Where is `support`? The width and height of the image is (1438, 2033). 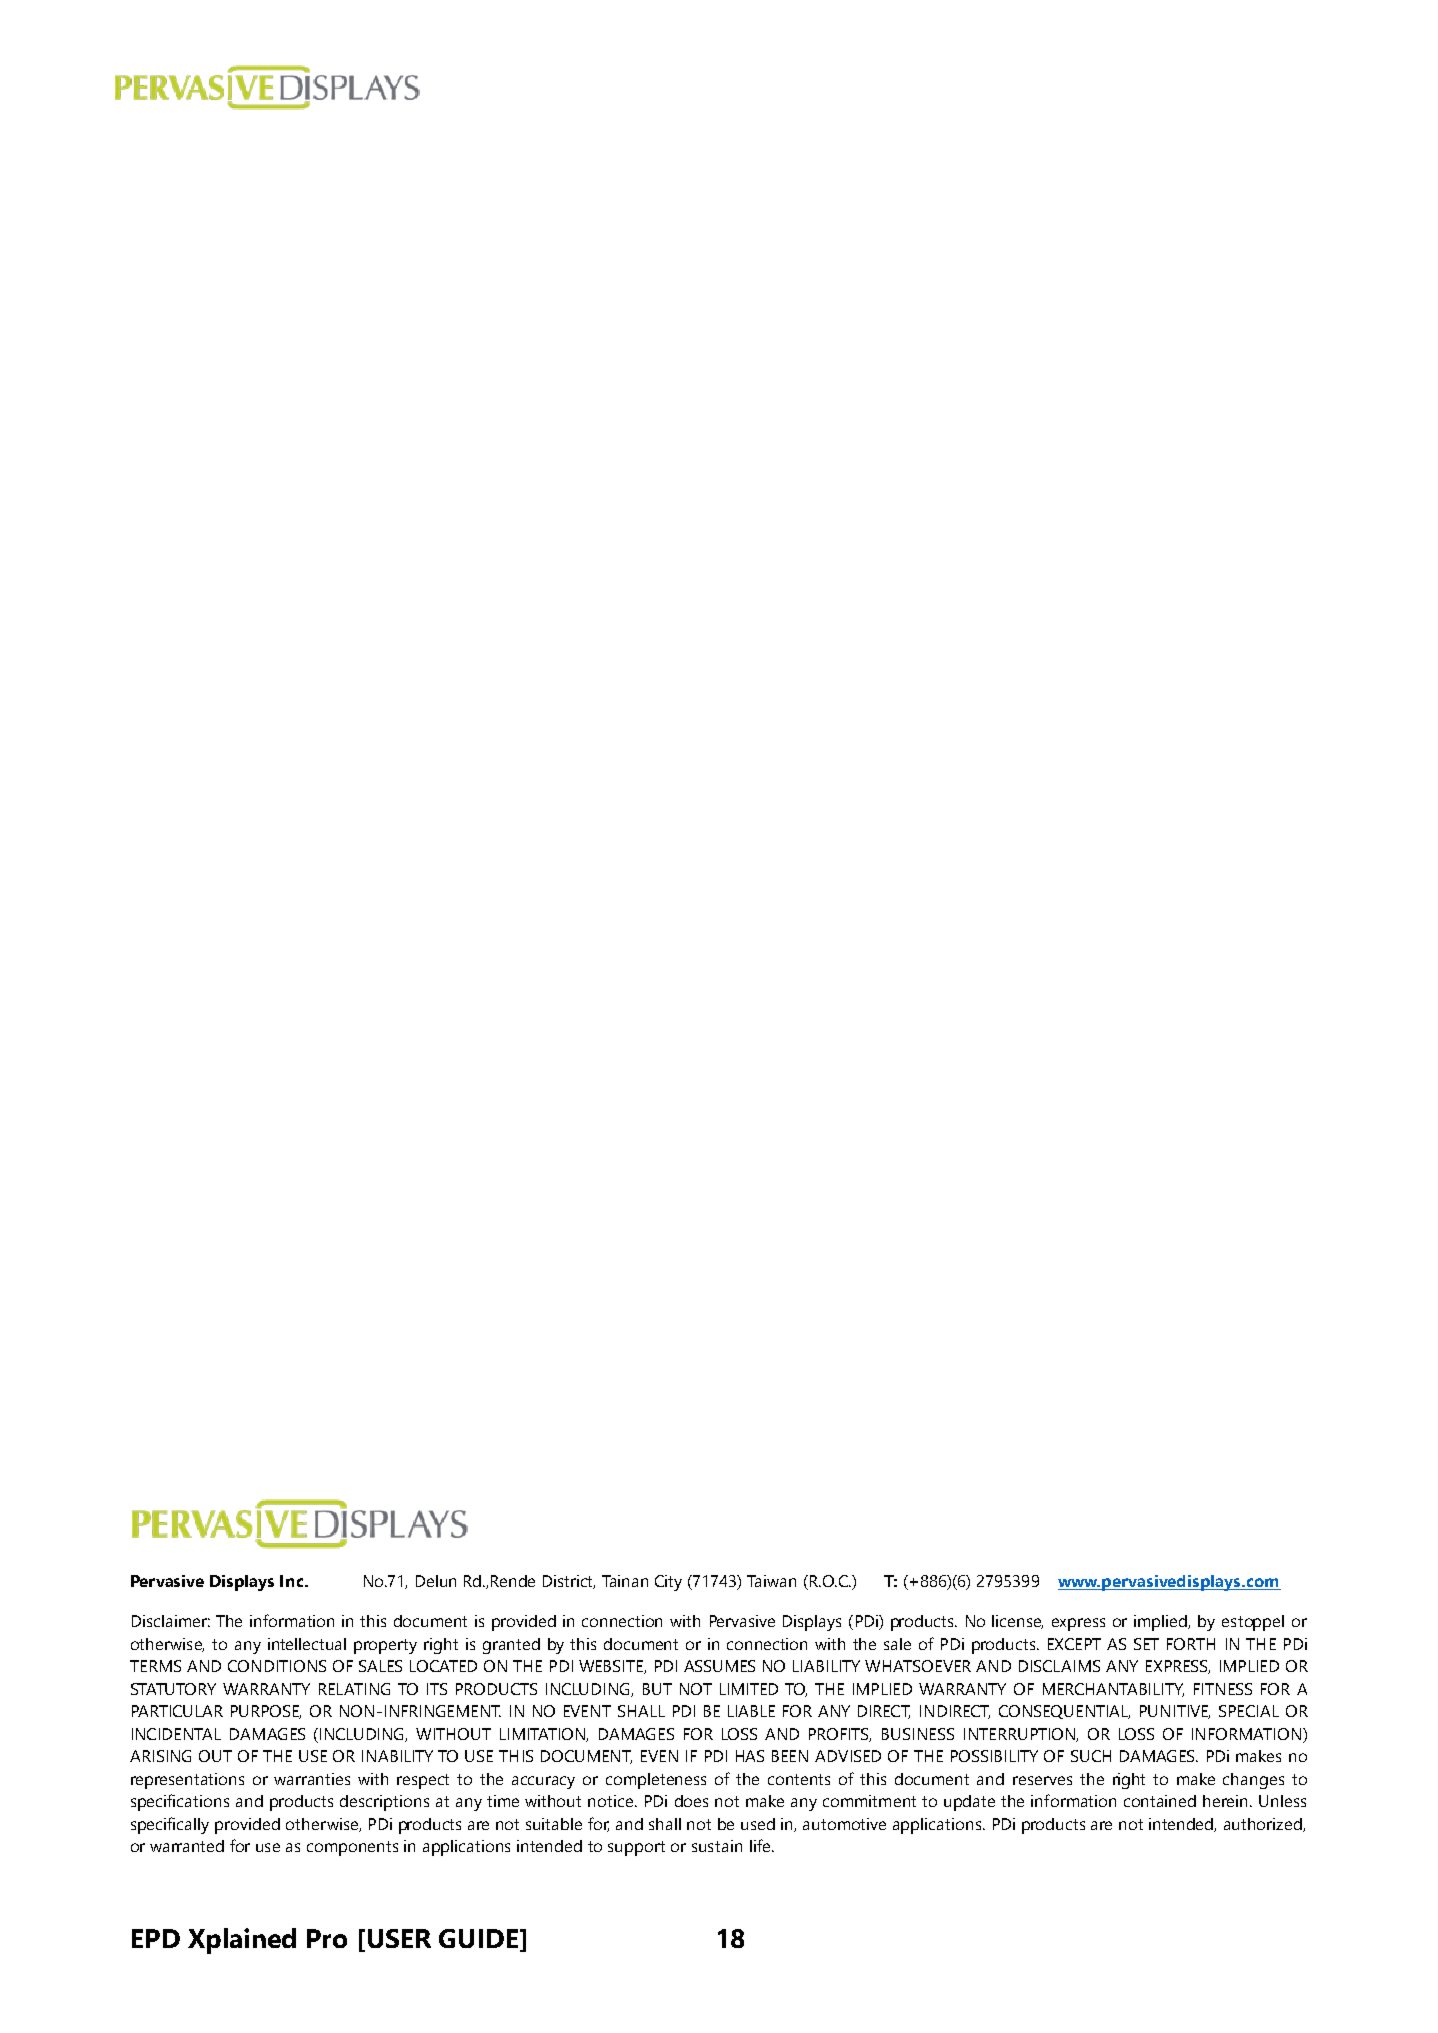 support is located at coordinates (636, 1848).
